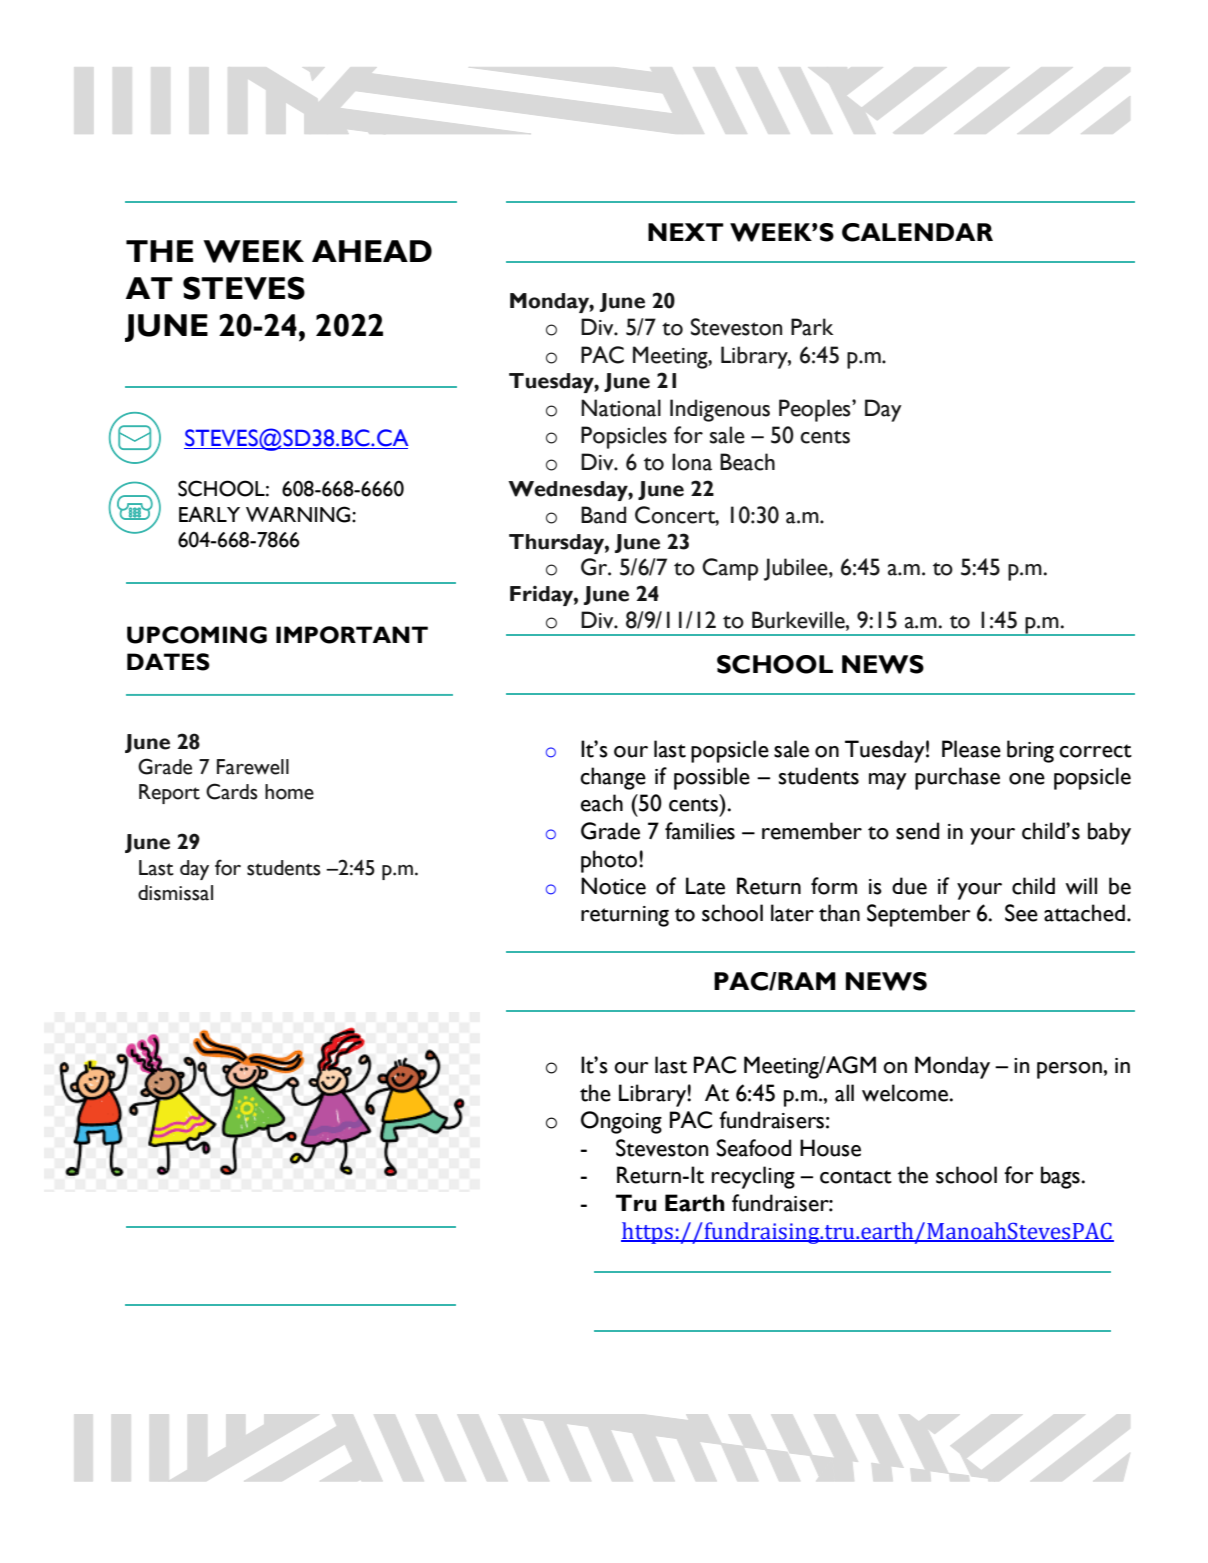 The height and width of the screenshot is (1563, 1208). I want to click on Band, so click(603, 515).
